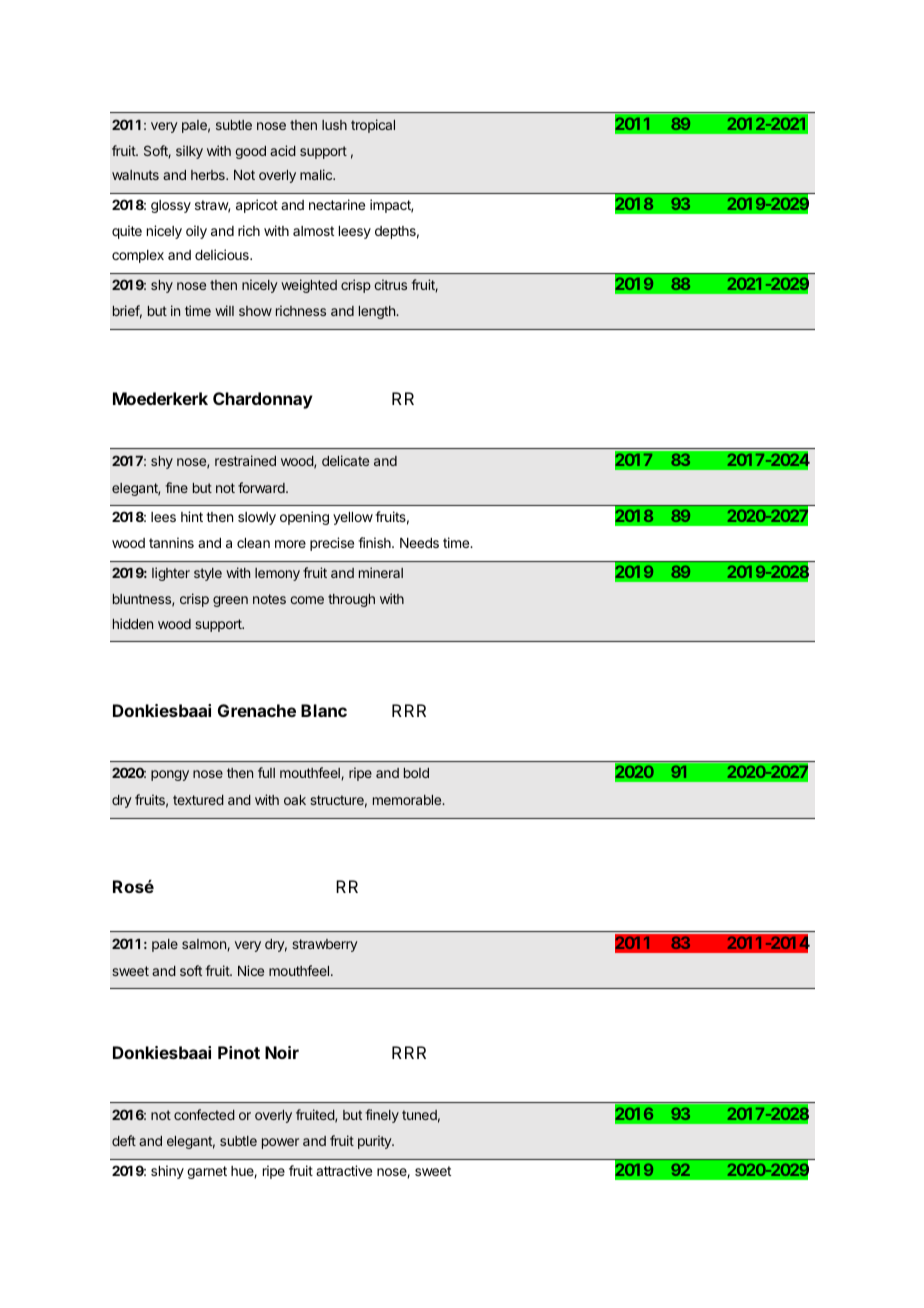  What do you see at coordinates (280, 1143) in the image?
I see `power` at bounding box center [280, 1143].
